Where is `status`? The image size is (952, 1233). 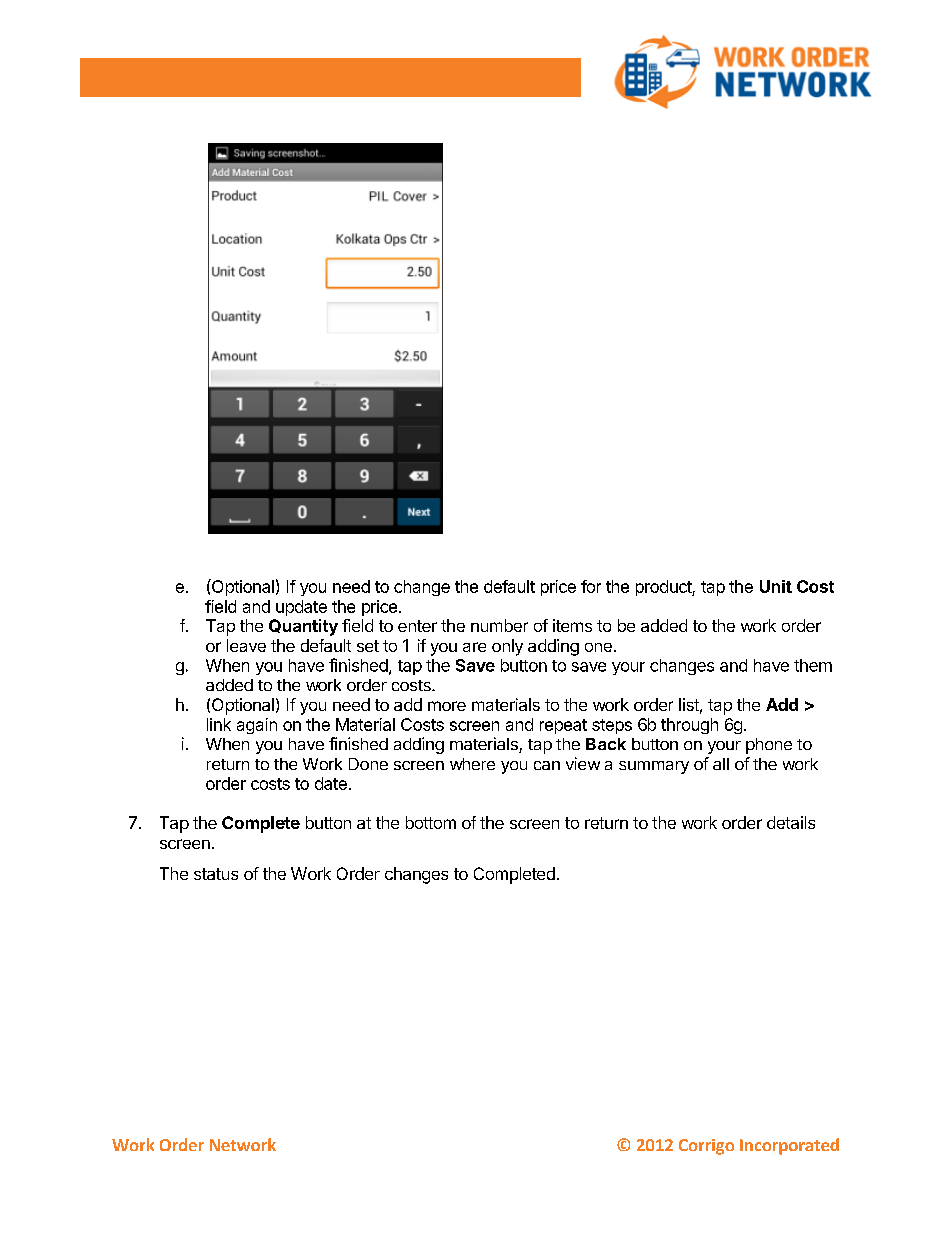 status is located at coordinates (216, 874).
